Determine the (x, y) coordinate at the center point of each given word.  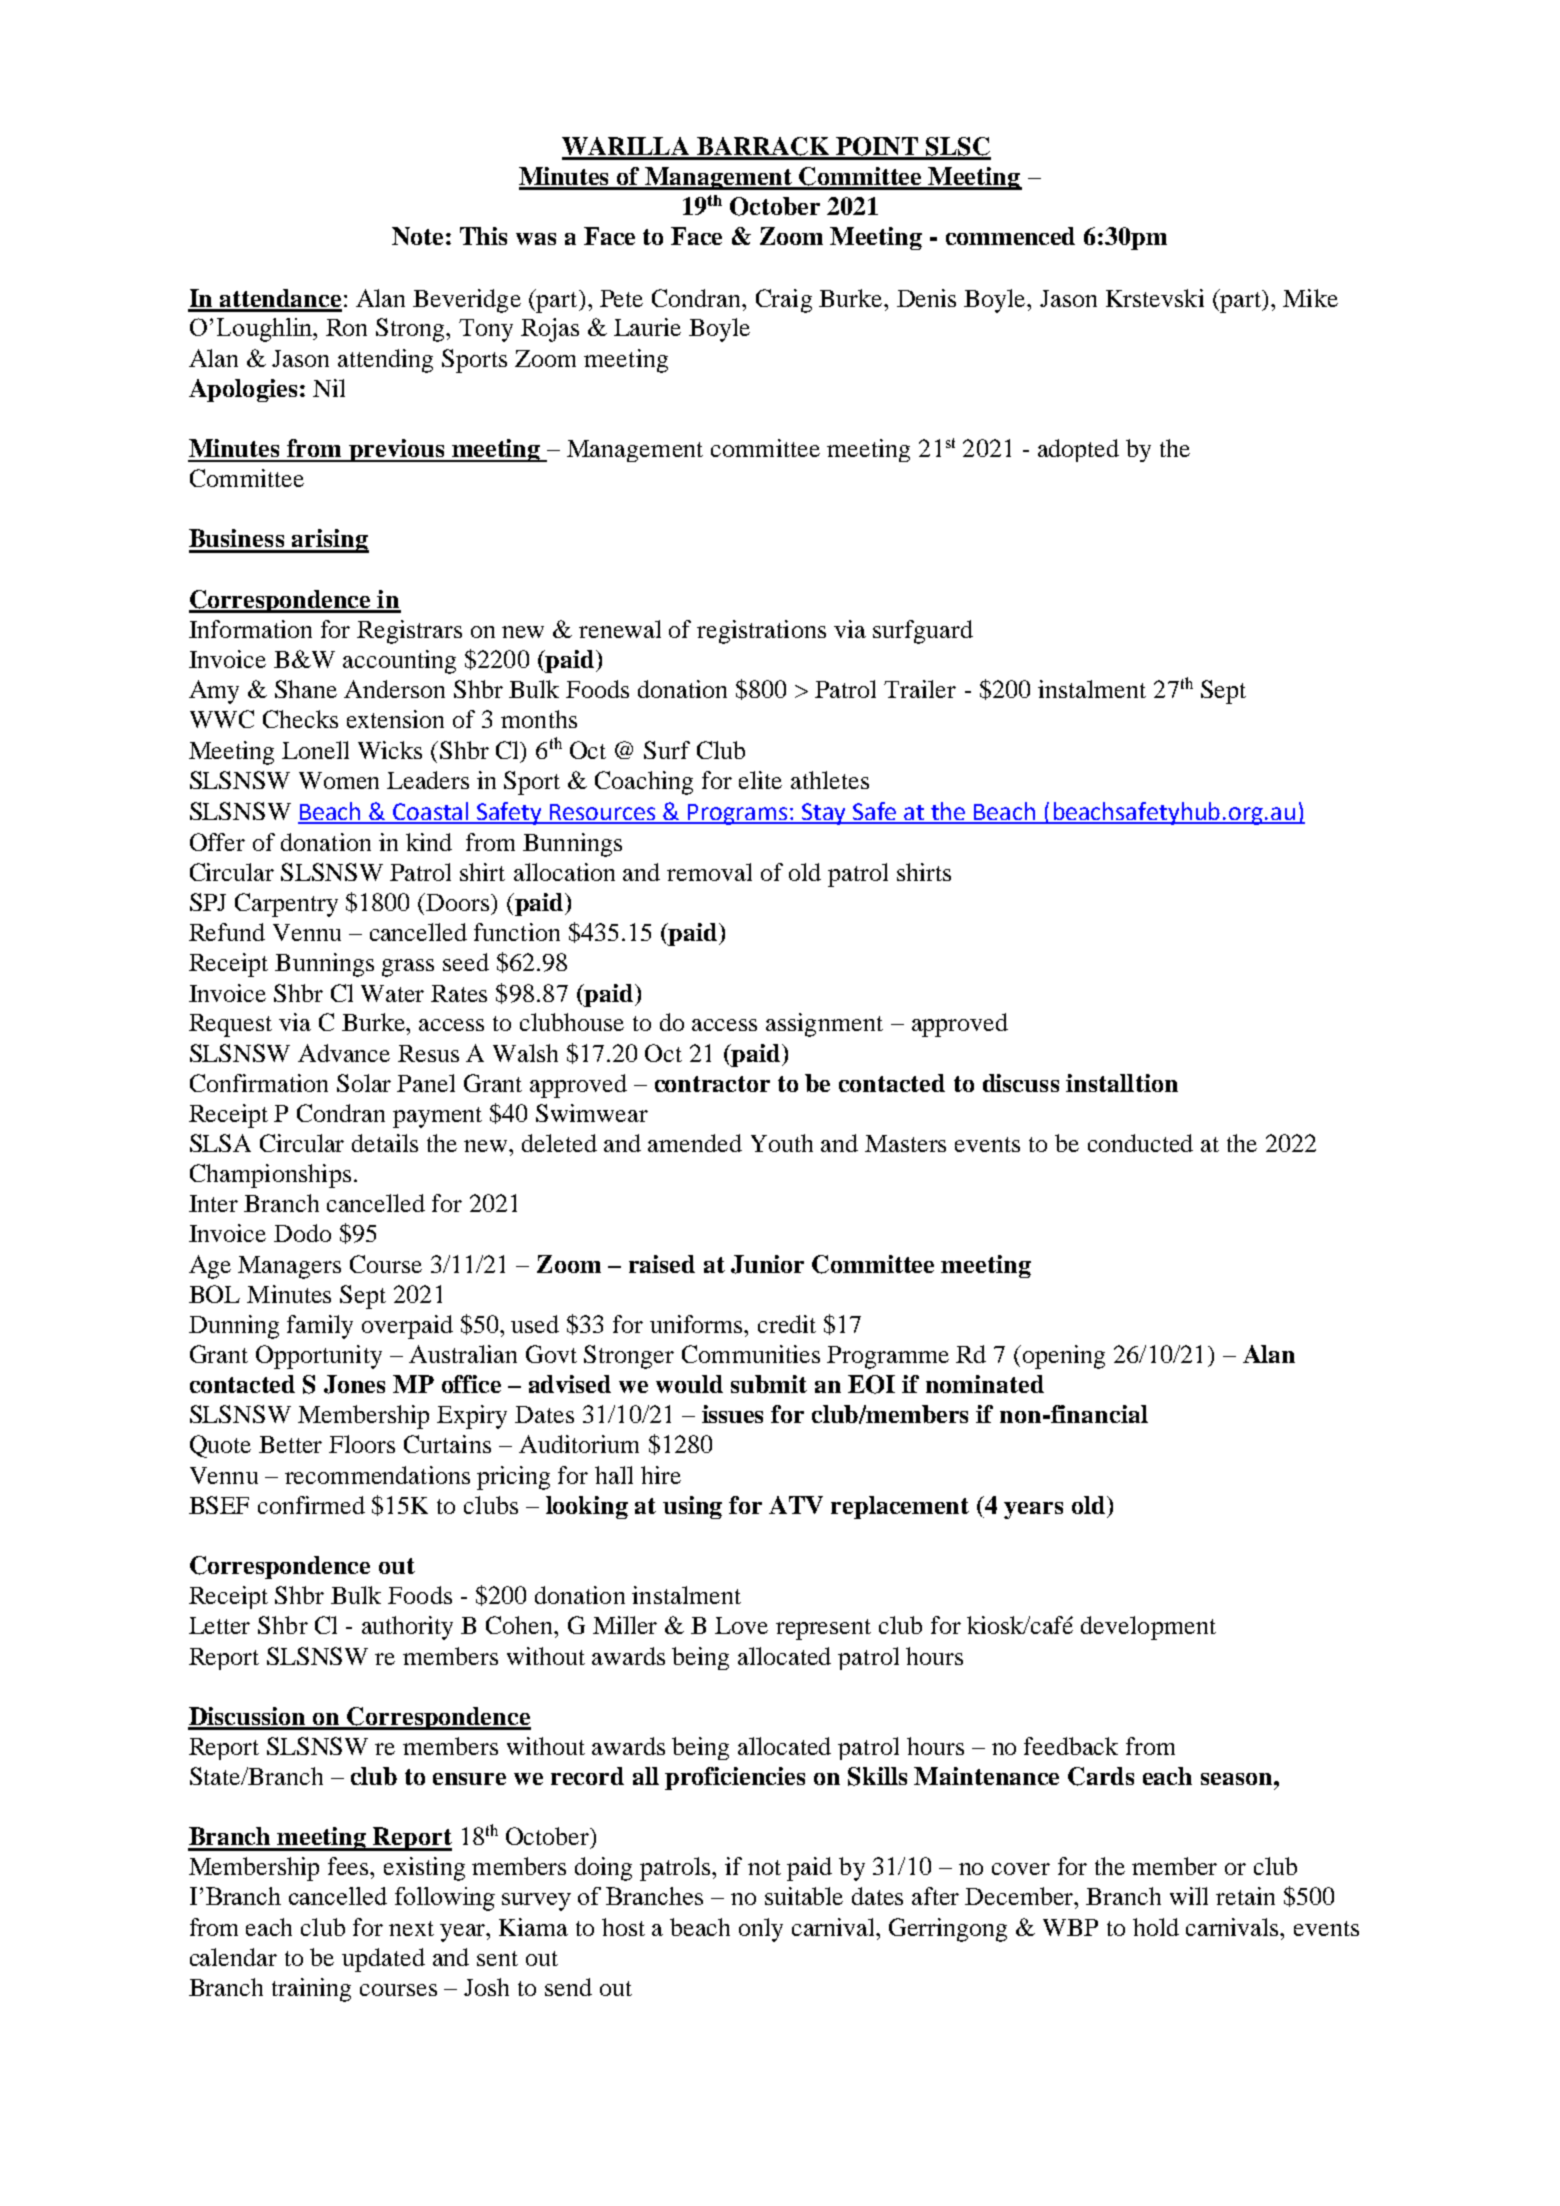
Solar (364, 1083)
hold (1156, 1927)
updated (383, 1960)
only (761, 1930)
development (1148, 1628)
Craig (784, 301)
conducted (1140, 1143)
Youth (782, 1143)
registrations (761, 632)
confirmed (311, 1505)
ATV (796, 1505)
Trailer (920, 689)
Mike (1310, 298)
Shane (306, 689)
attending (385, 361)
